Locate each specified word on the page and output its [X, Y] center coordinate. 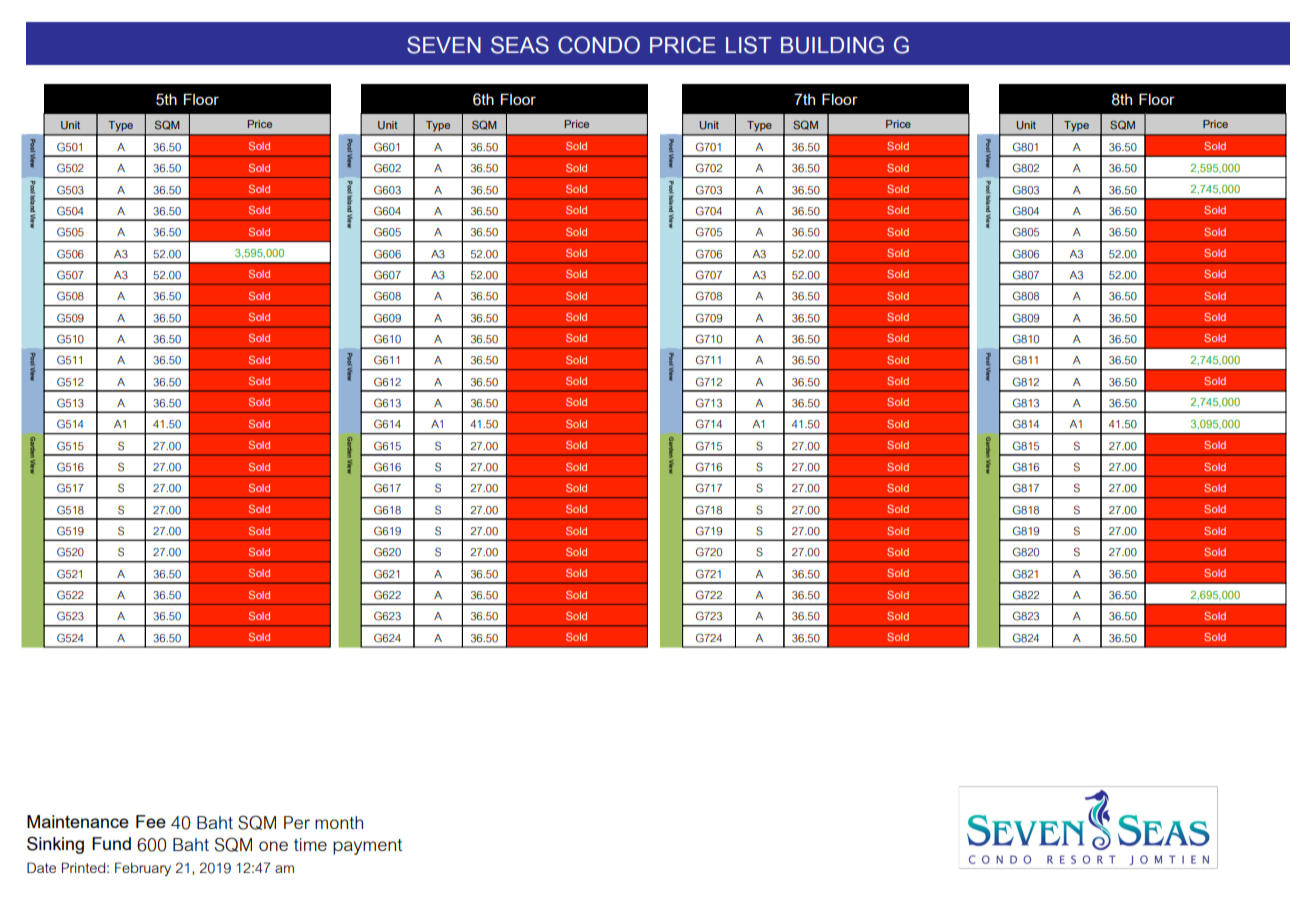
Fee [151, 821]
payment [367, 847]
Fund [111, 843]
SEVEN [444, 45]
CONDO [599, 45]
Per [297, 822]
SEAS [520, 45]
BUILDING [832, 45]
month [339, 822]
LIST [749, 45]
